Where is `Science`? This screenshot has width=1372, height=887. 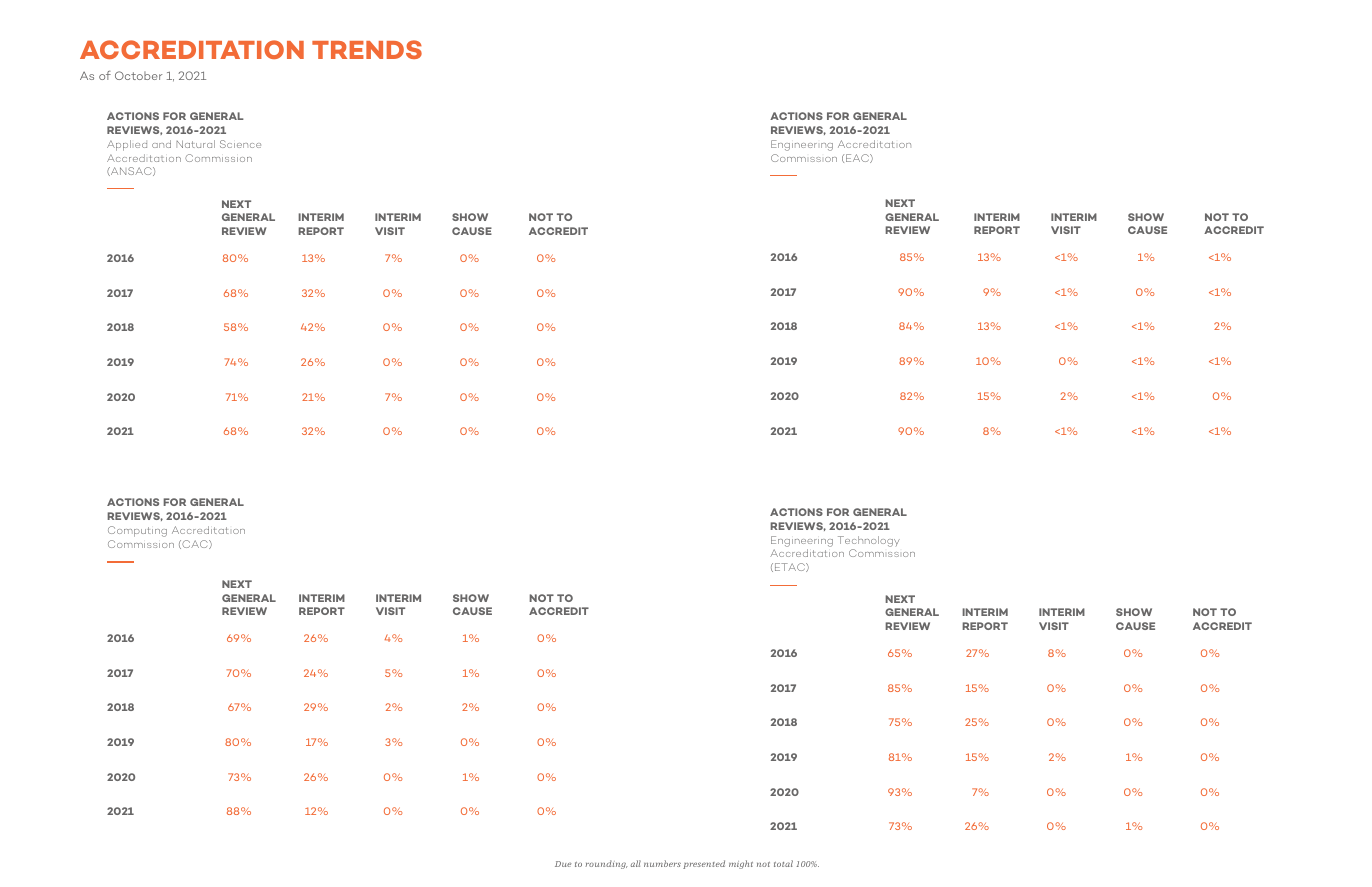 Science is located at coordinates (240, 144).
